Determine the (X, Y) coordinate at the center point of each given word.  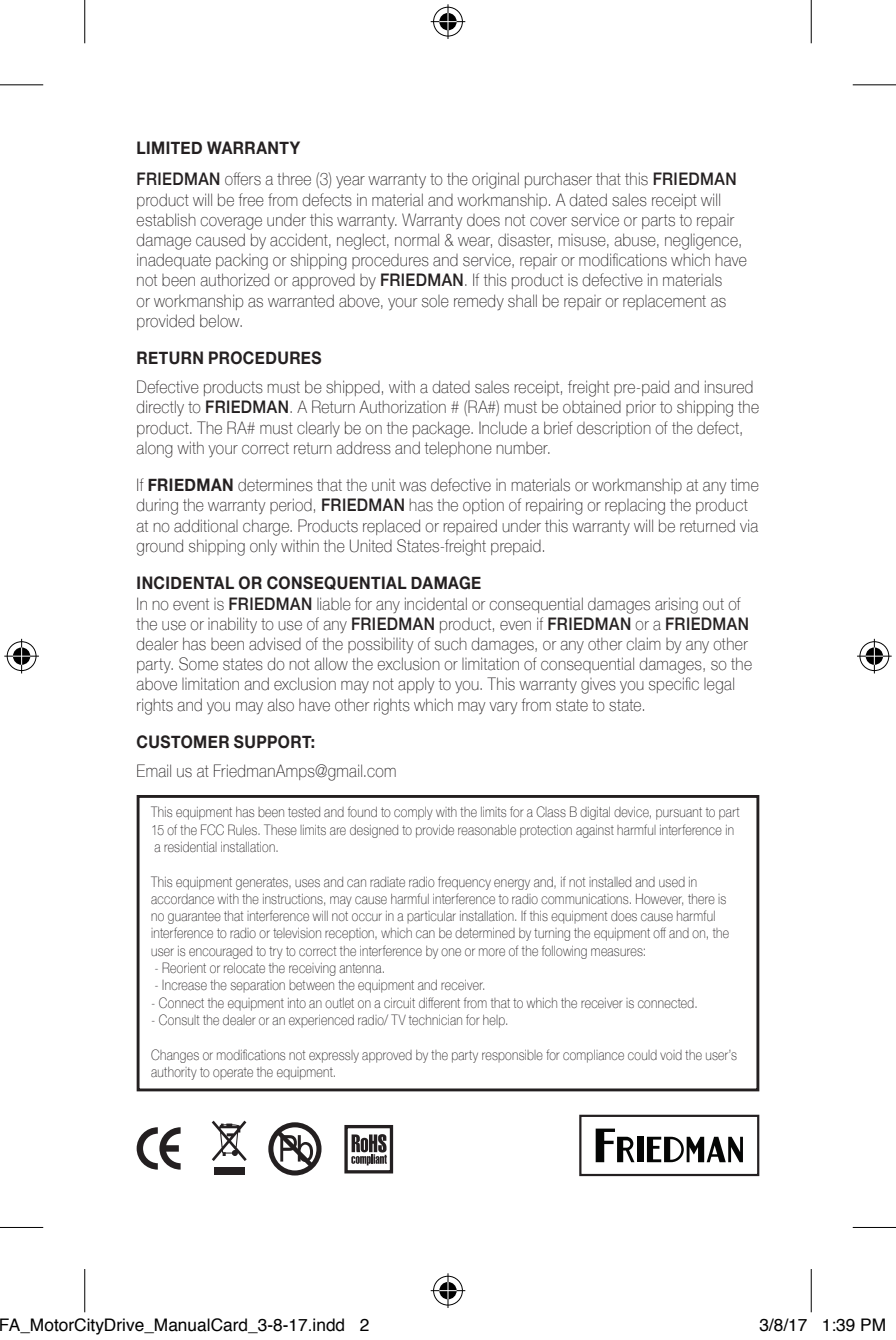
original (495, 180)
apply (416, 685)
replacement (664, 302)
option (483, 506)
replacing (635, 506)
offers (243, 179)
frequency (464, 883)
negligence (702, 241)
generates (263, 883)
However (659, 900)
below (221, 321)
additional (206, 526)
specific (674, 685)
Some (198, 664)
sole (435, 301)
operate (233, 1073)
